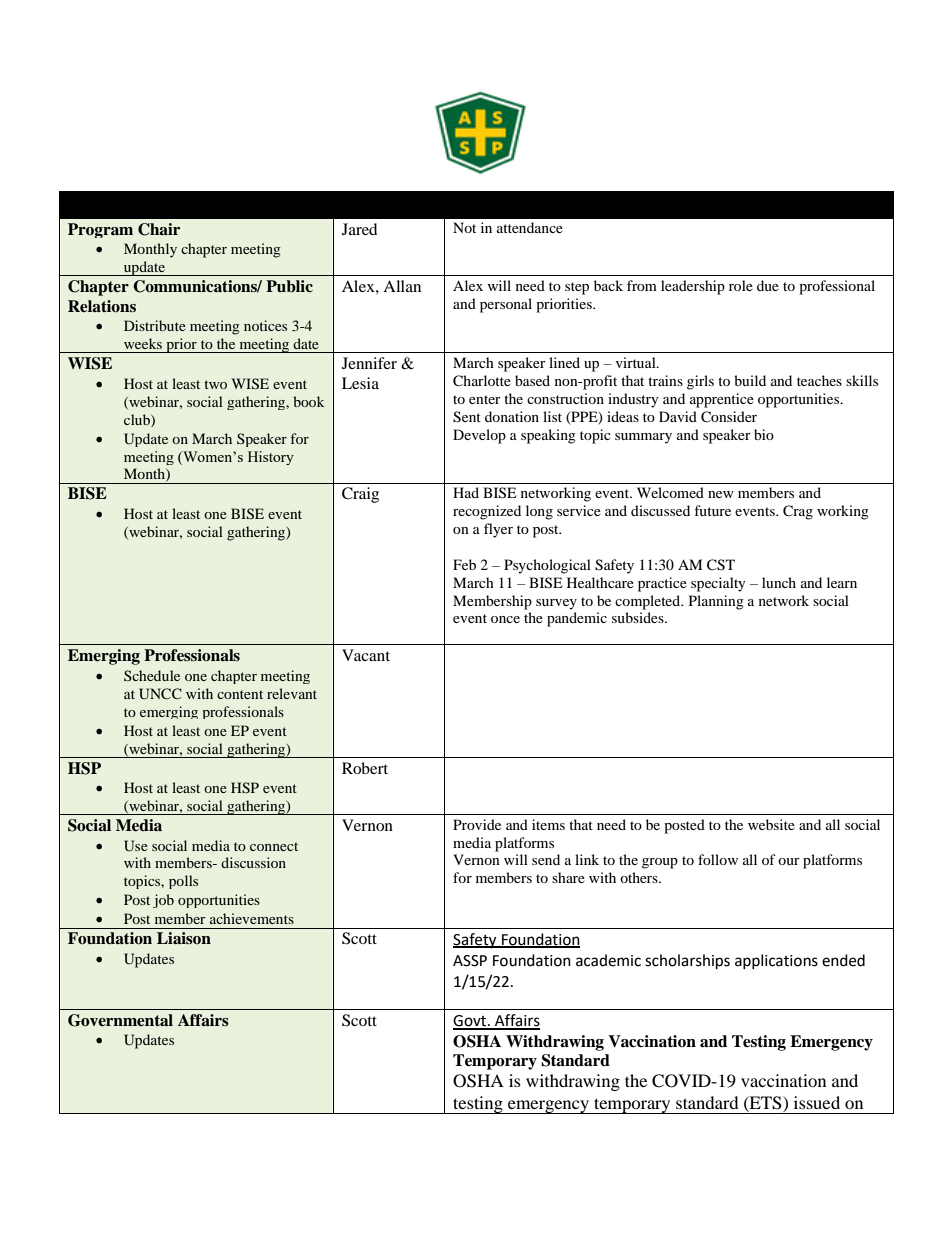 The width and height of the document is (952, 1233). What do you see at coordinates (530, 227) in the document?
I see `attendance` at bounding box center [530, 227].
